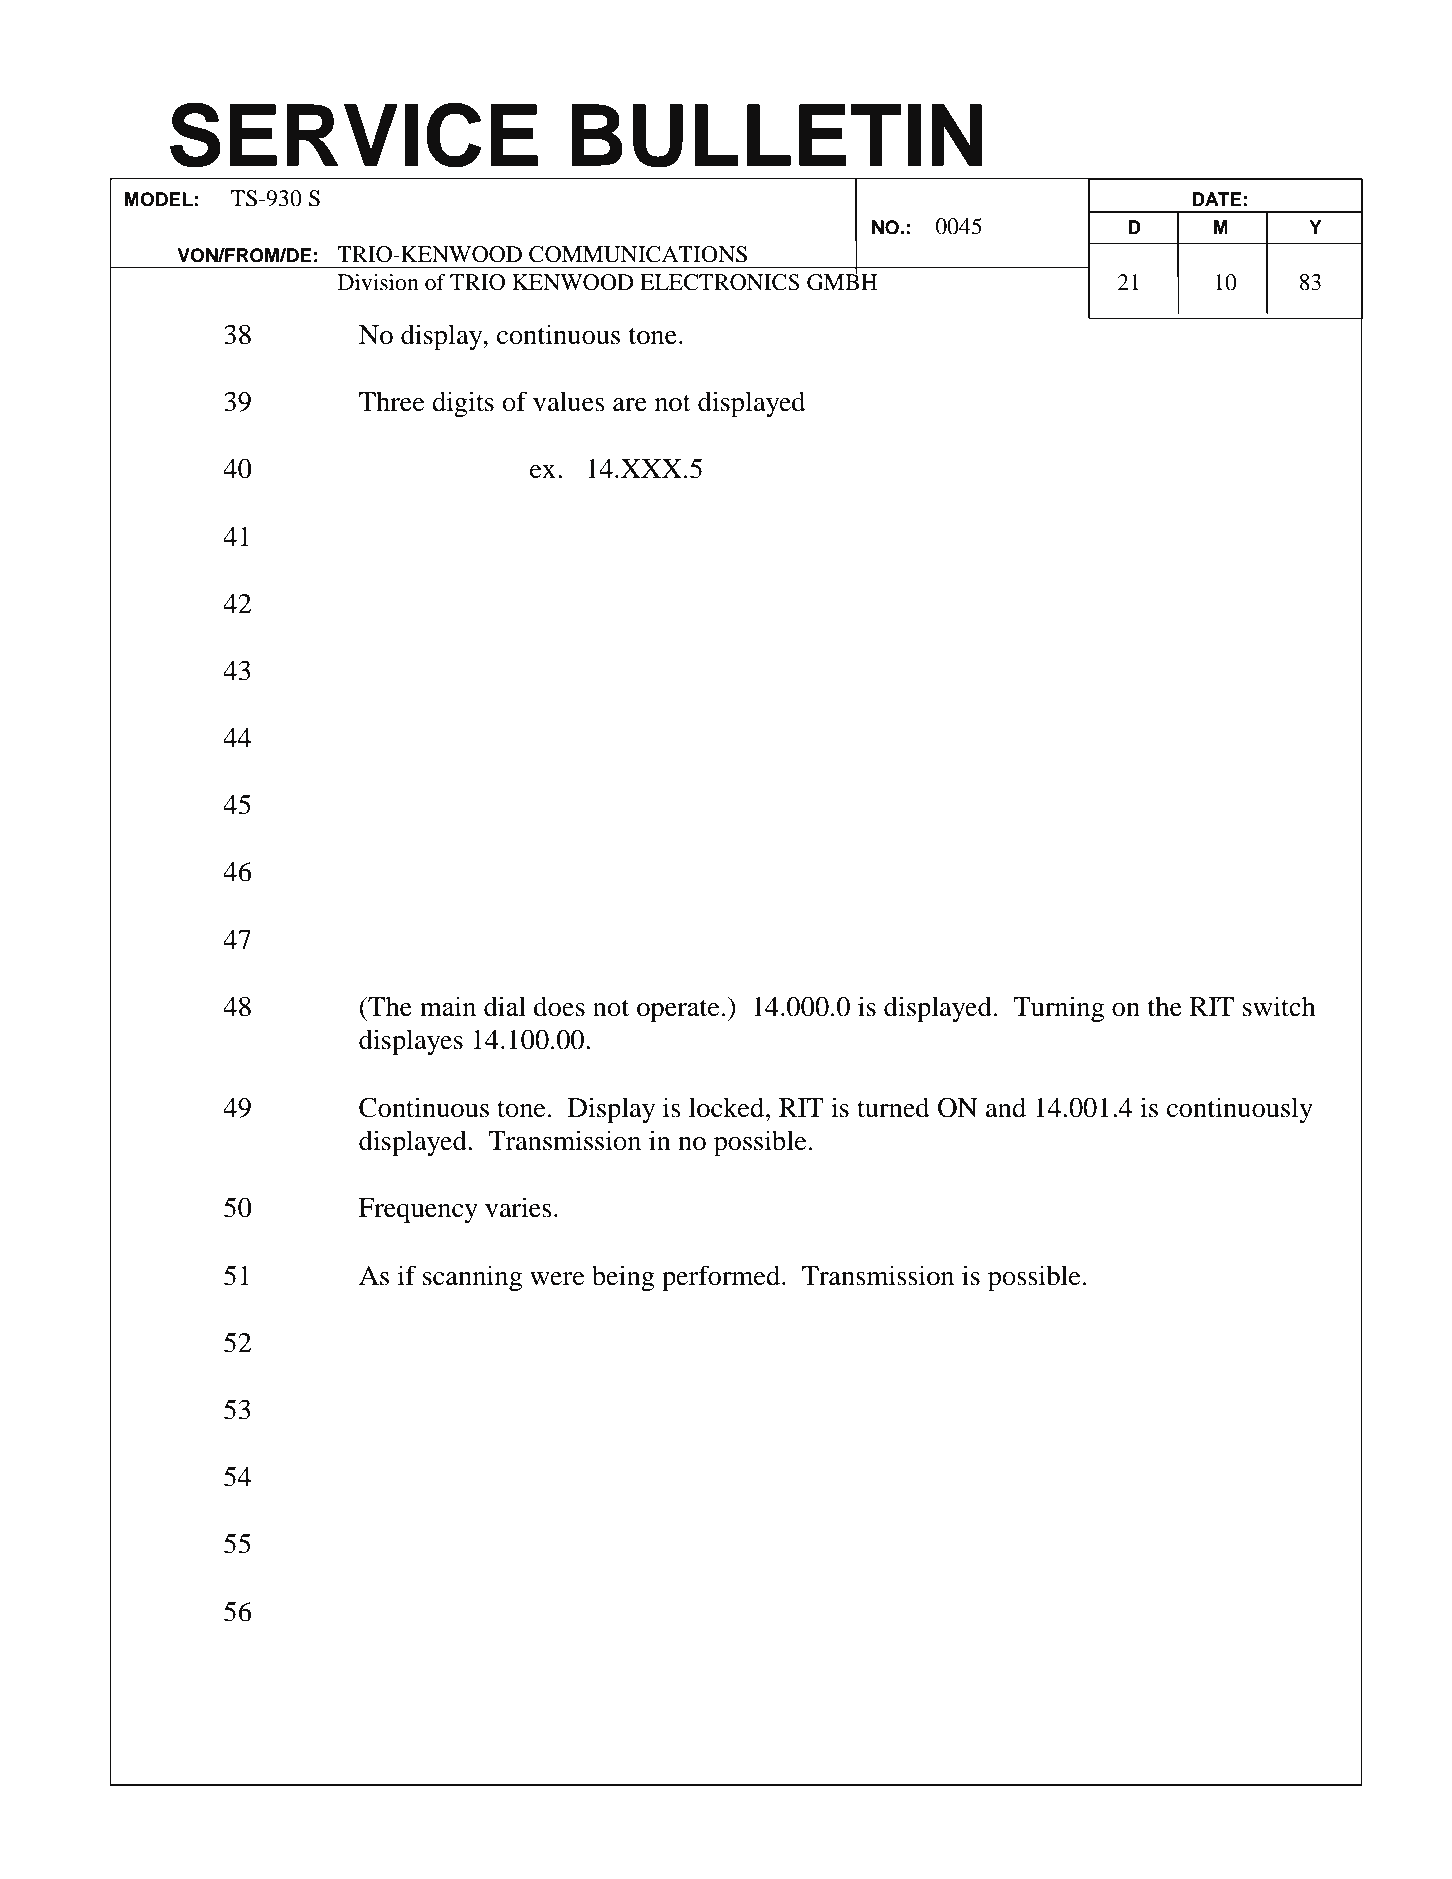  Describe the element at coordinates (463, 404) in the page. I see `digits` at that location.
